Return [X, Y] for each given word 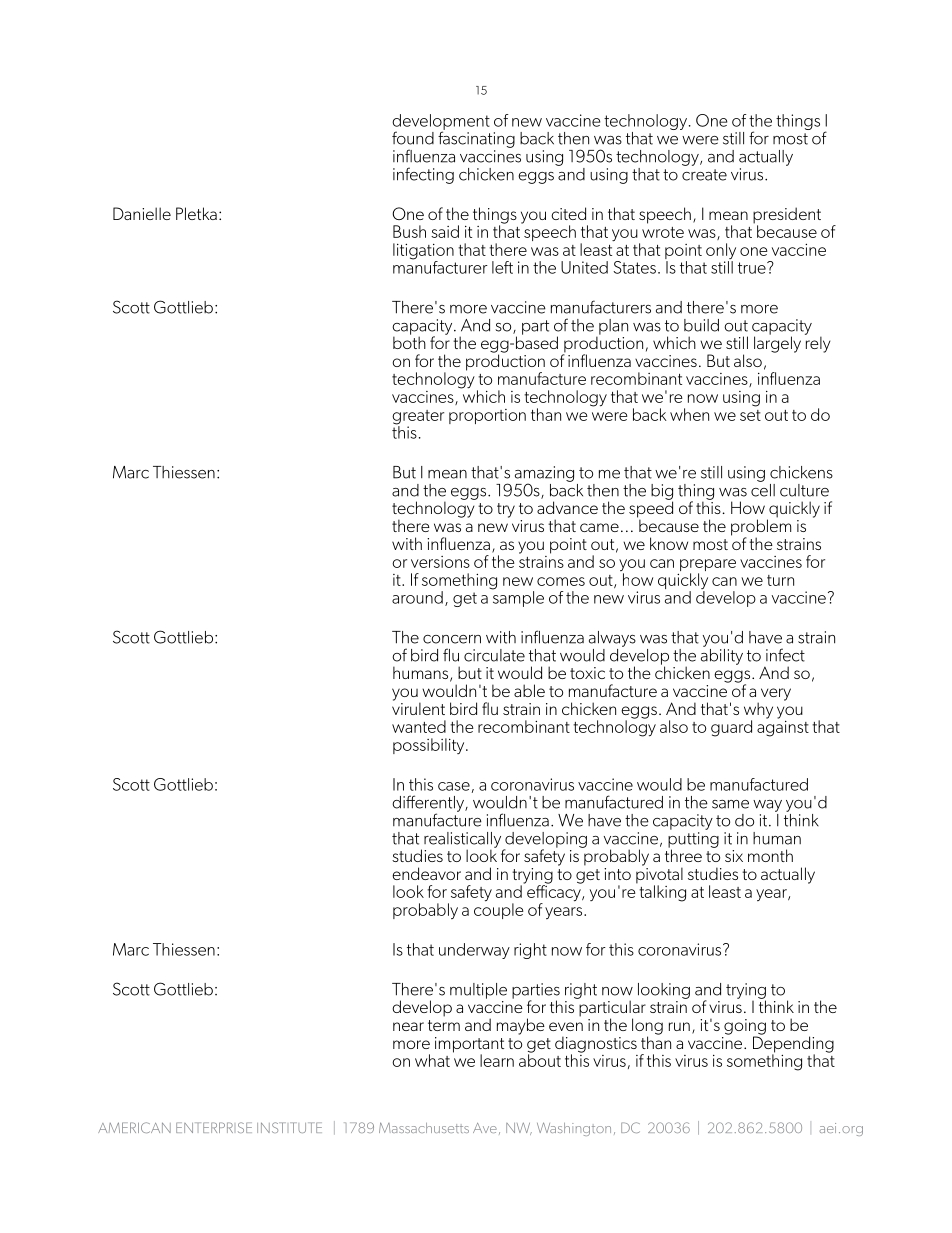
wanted [419, 726]
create [704, 175]
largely [777, 343]
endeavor [426, 873]
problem [761, 527]
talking [662, 893]
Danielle [142, 213]
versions [440, 562]
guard [731, 728]
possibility [430, 746]
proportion [487, 416]
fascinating [476, 138]
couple [499, 910]
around [417, 597]
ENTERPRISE [214, 1127]
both [409, 341]
